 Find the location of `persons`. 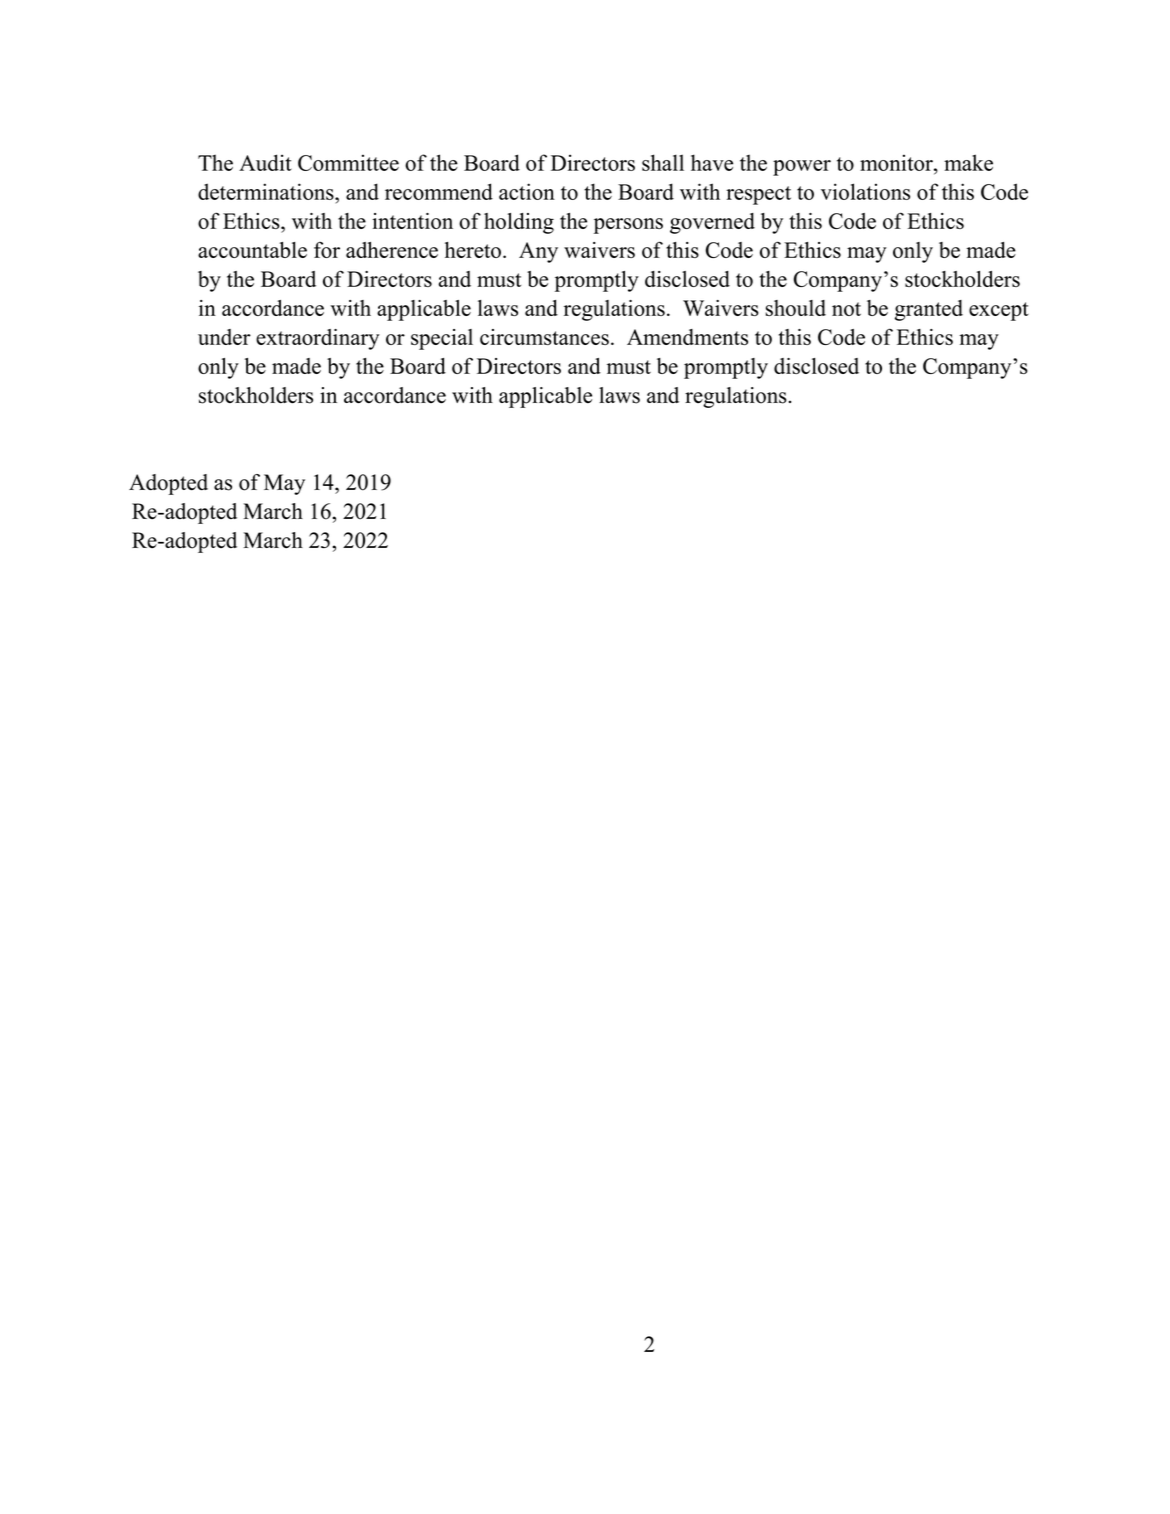

persons is located at coordinates (628, 226).
